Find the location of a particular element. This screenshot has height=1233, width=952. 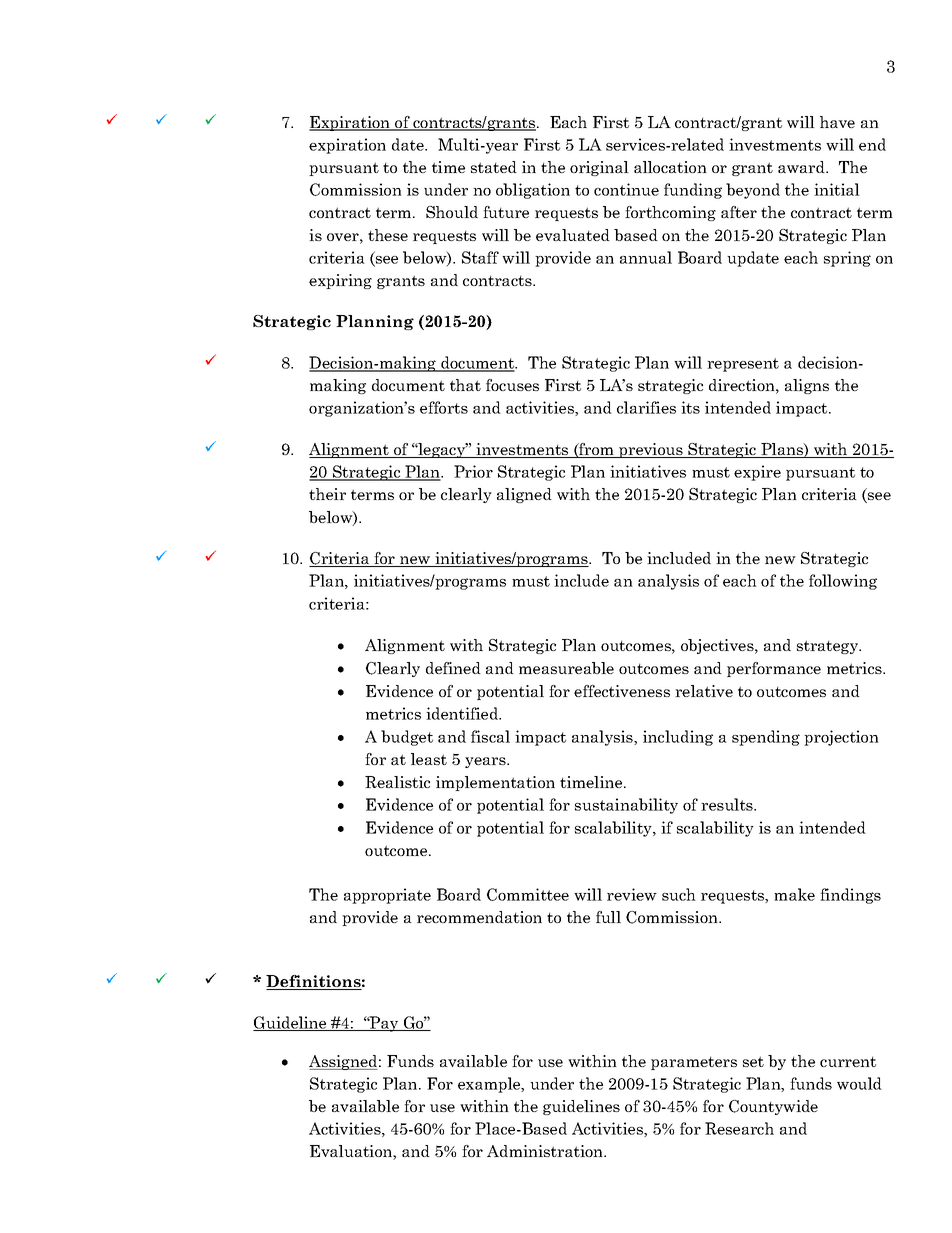

their is located at coordinates (327, 494).
